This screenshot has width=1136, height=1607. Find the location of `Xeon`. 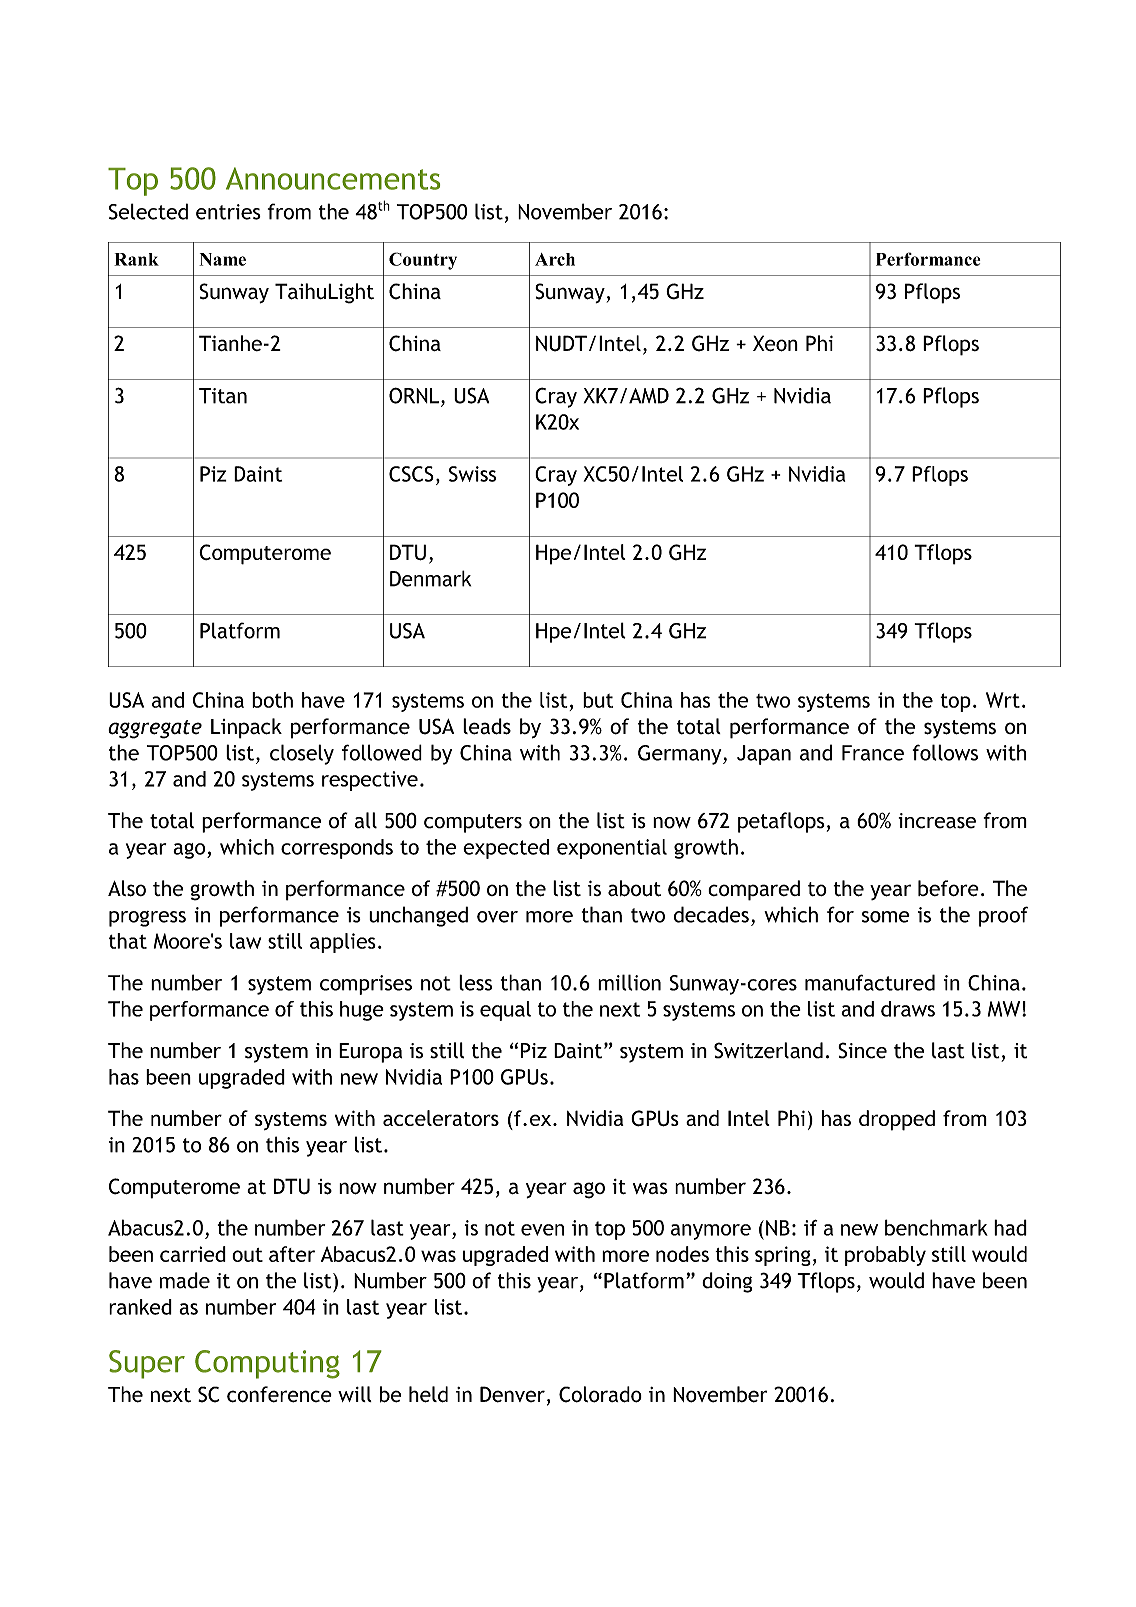

Xeon is located at coordinates (775, 343).
